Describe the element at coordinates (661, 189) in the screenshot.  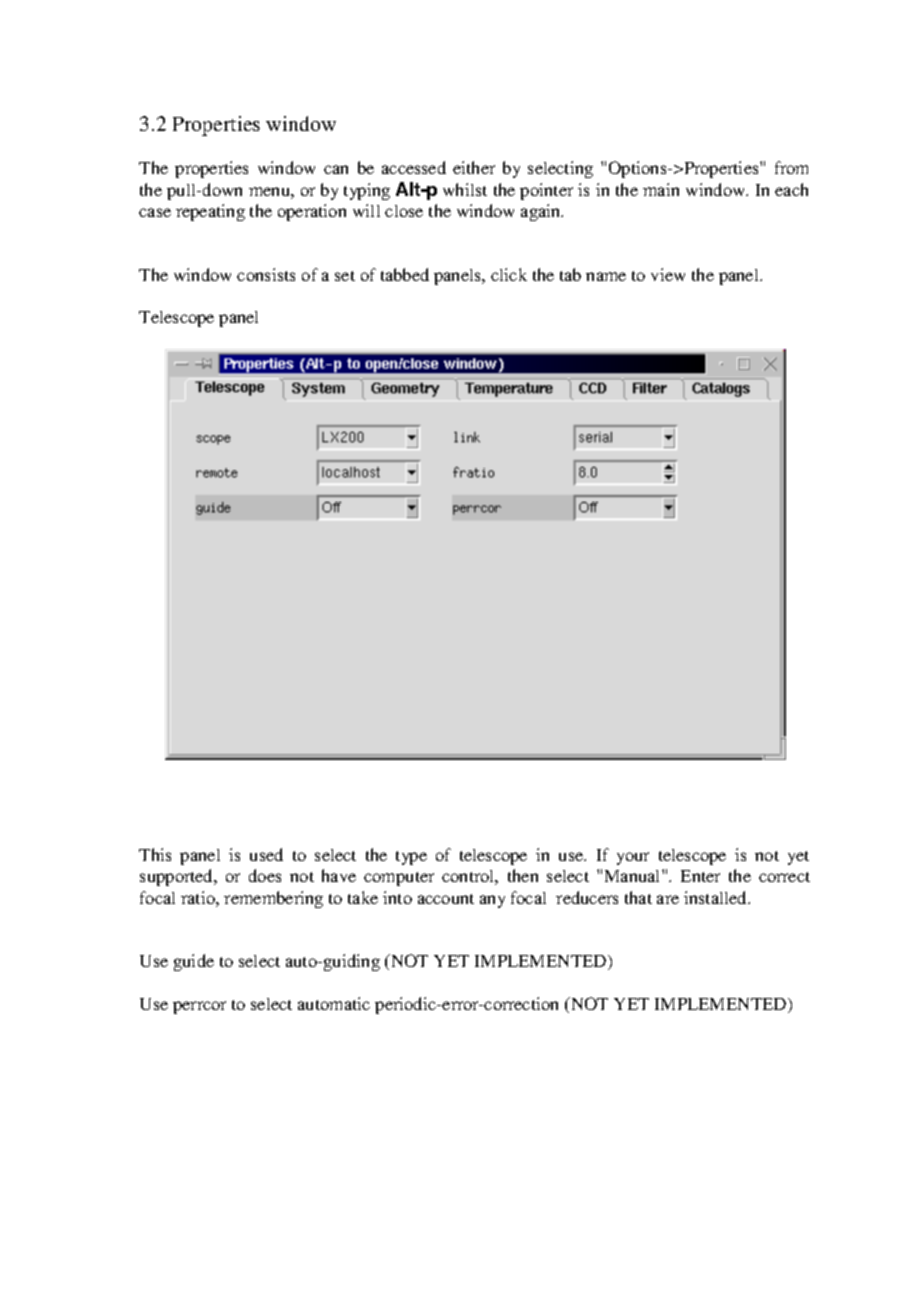
I see `main` at that location.
